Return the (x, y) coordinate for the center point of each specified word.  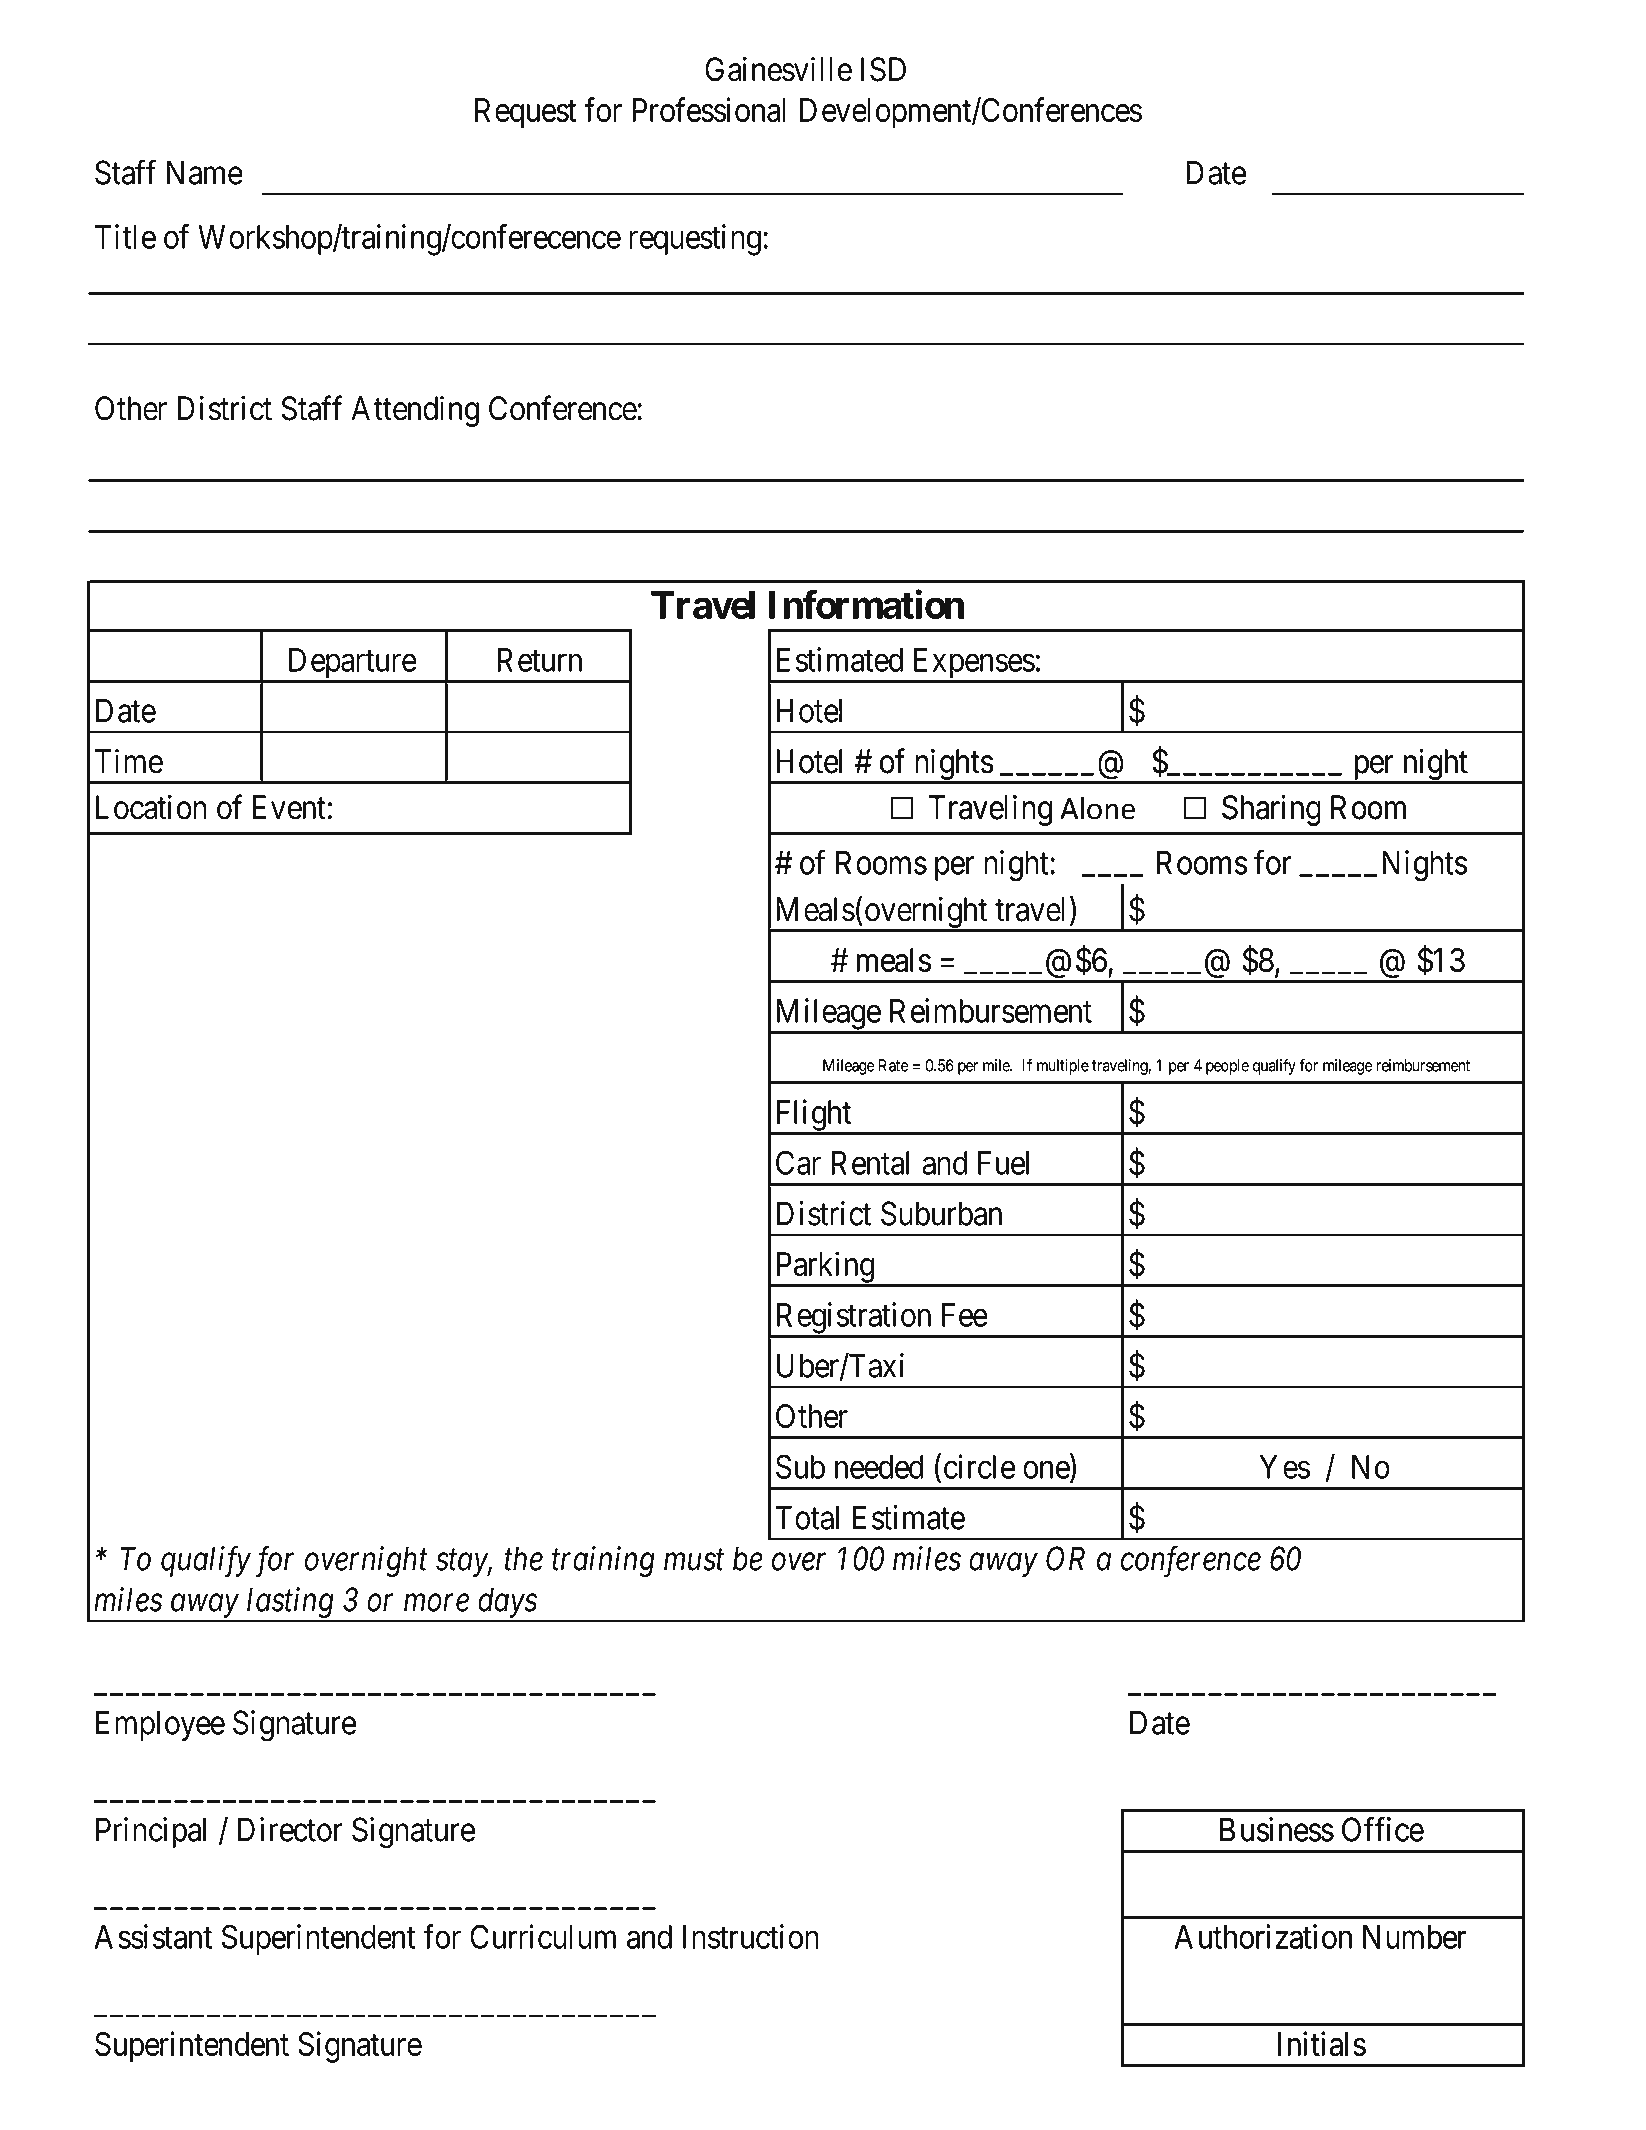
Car (798, 1162)
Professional (709, 110)
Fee (965, 1315)
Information (867, 604)
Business (1277, 1829)
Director (290, 1829)
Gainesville (778, 69)
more (436, 1603)
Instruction (751, 1936)
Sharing (1271, 810)
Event (289, 807)
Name (205, 172)
